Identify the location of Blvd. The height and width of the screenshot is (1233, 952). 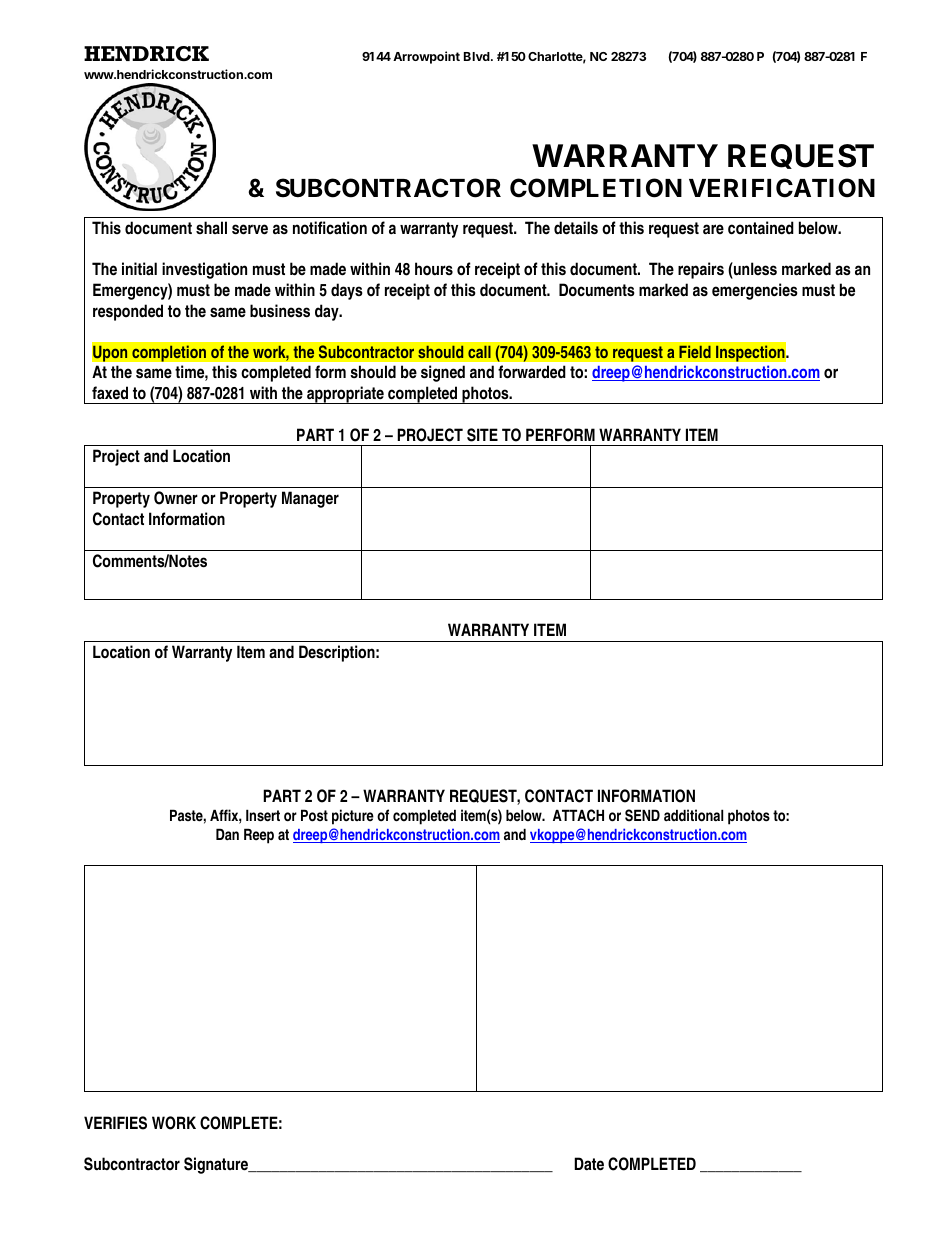
(478, 56).
